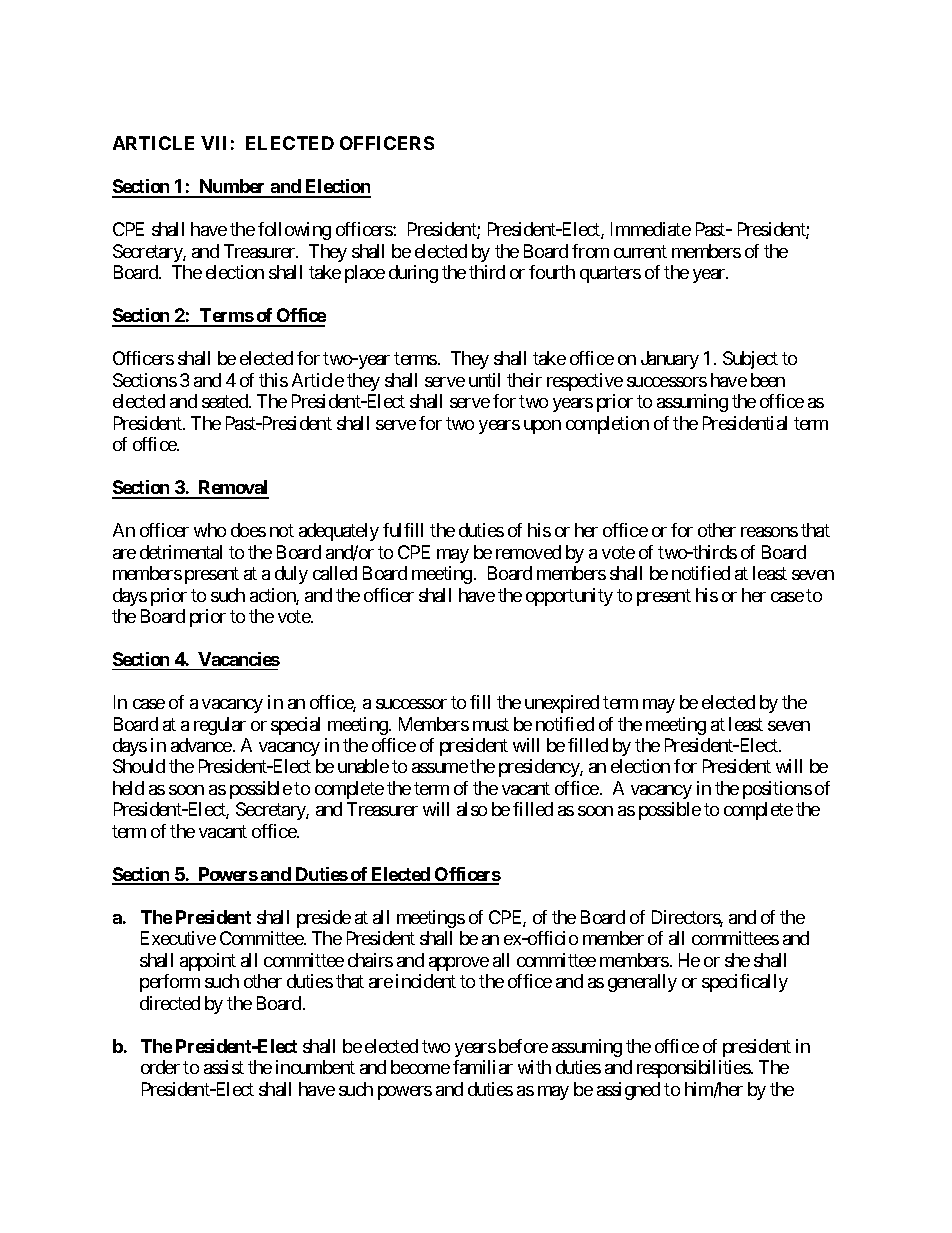  Describe the element at coordinates (651, 229) in the page. I see `Immediate` at that location.
